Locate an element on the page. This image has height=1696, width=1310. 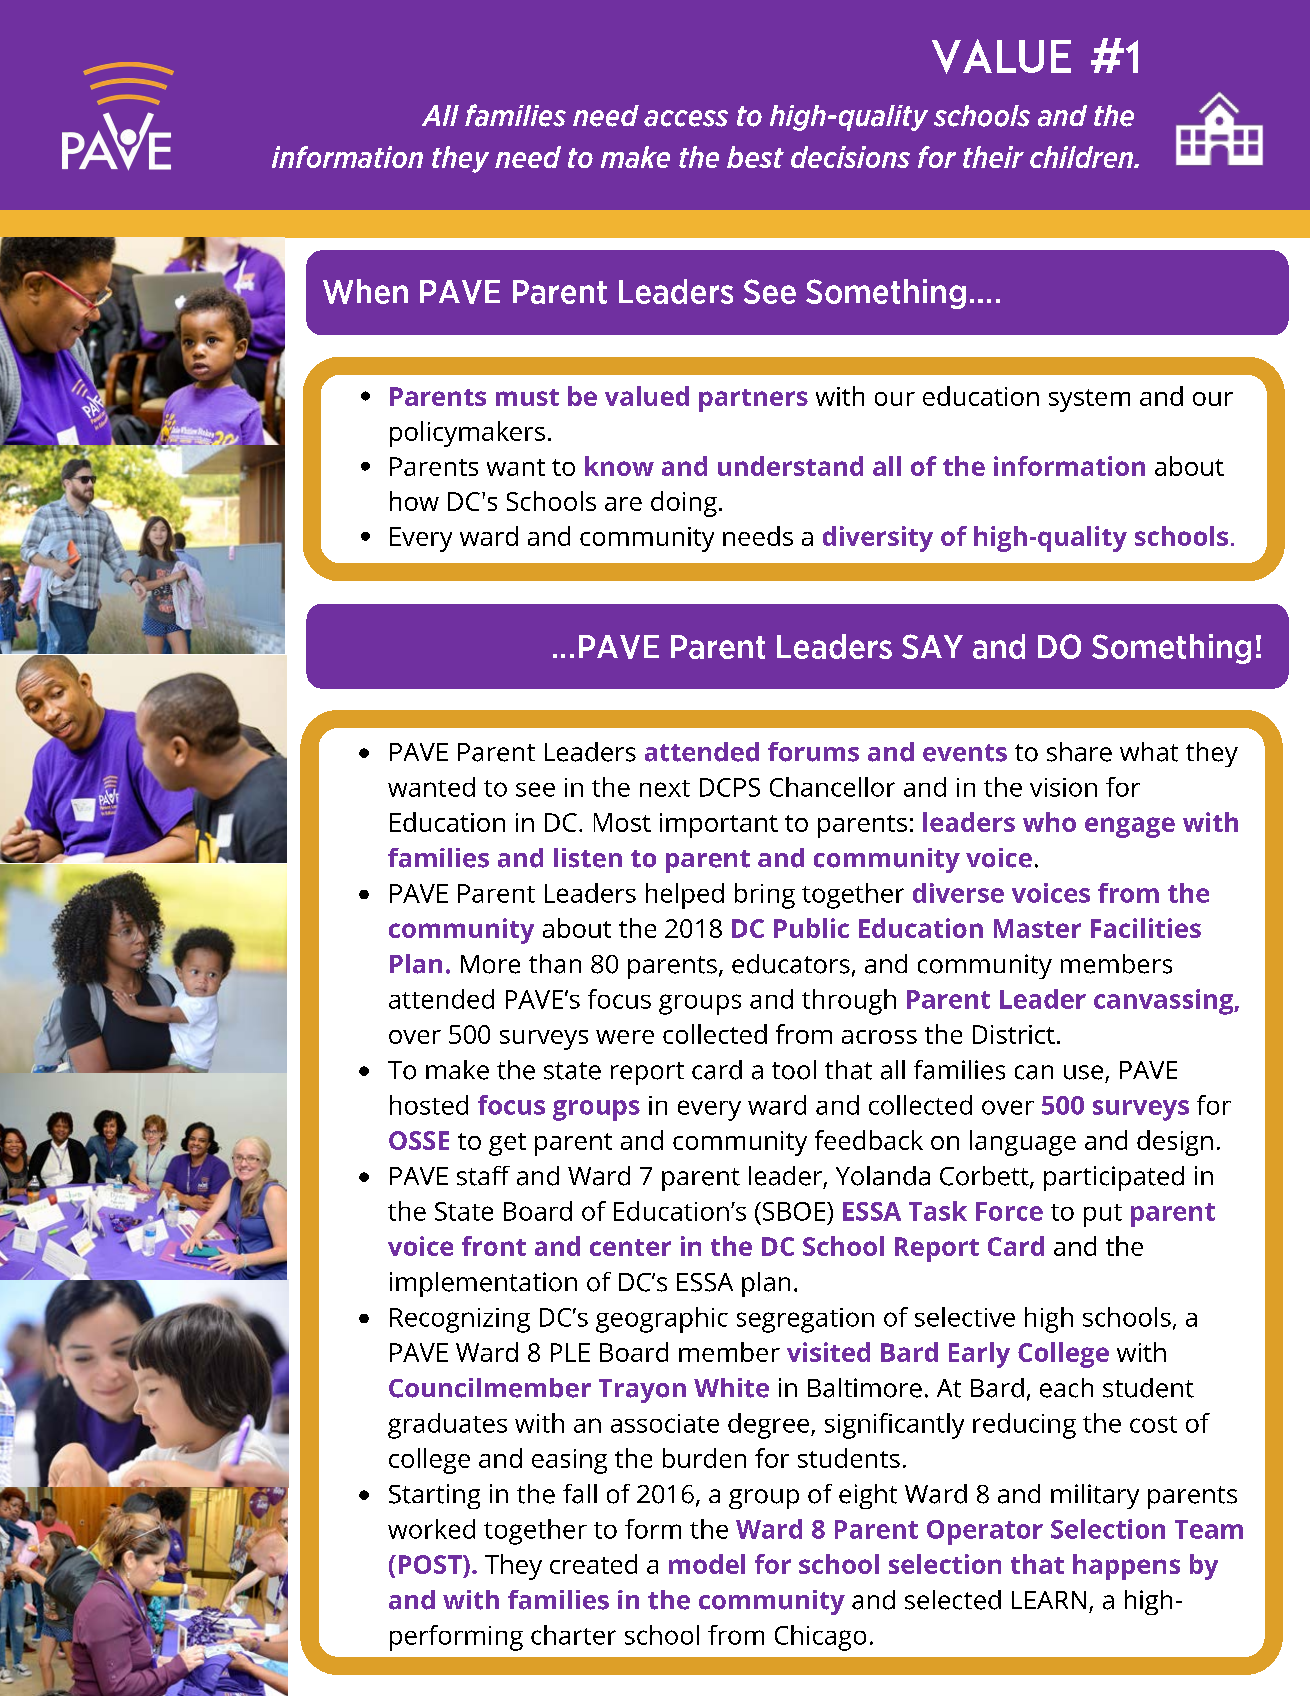
diversity is located at coordinates (878, 539).
